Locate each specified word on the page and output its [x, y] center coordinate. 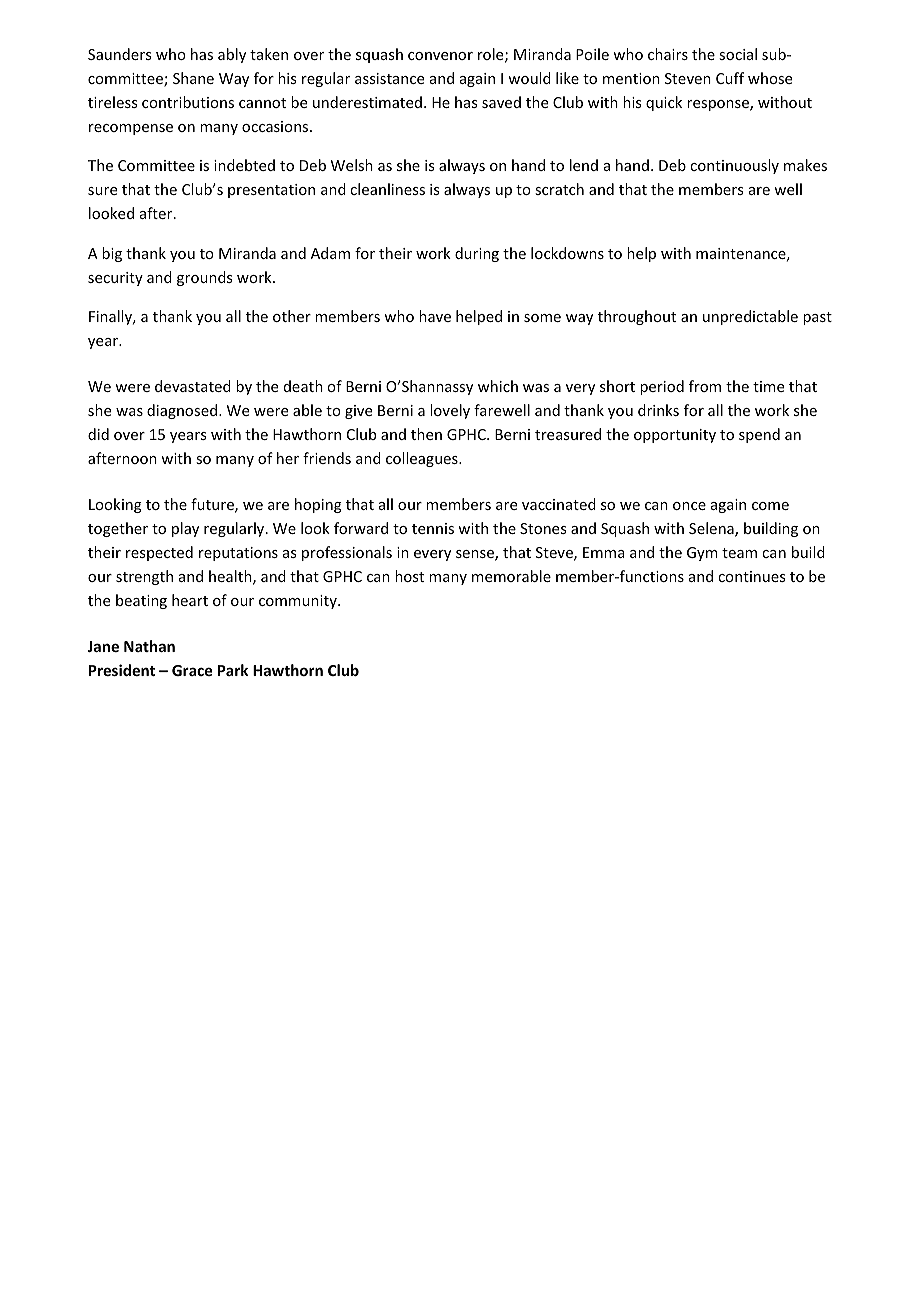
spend [759, 435]
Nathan [149, 646]
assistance [389, 78]
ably [232, 55]
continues [751, 576]
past [817, 318]
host [409, 576]
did [98, 434]
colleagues [423, 459]
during [477, 254]
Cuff [730, 78]
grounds [204, 278]
